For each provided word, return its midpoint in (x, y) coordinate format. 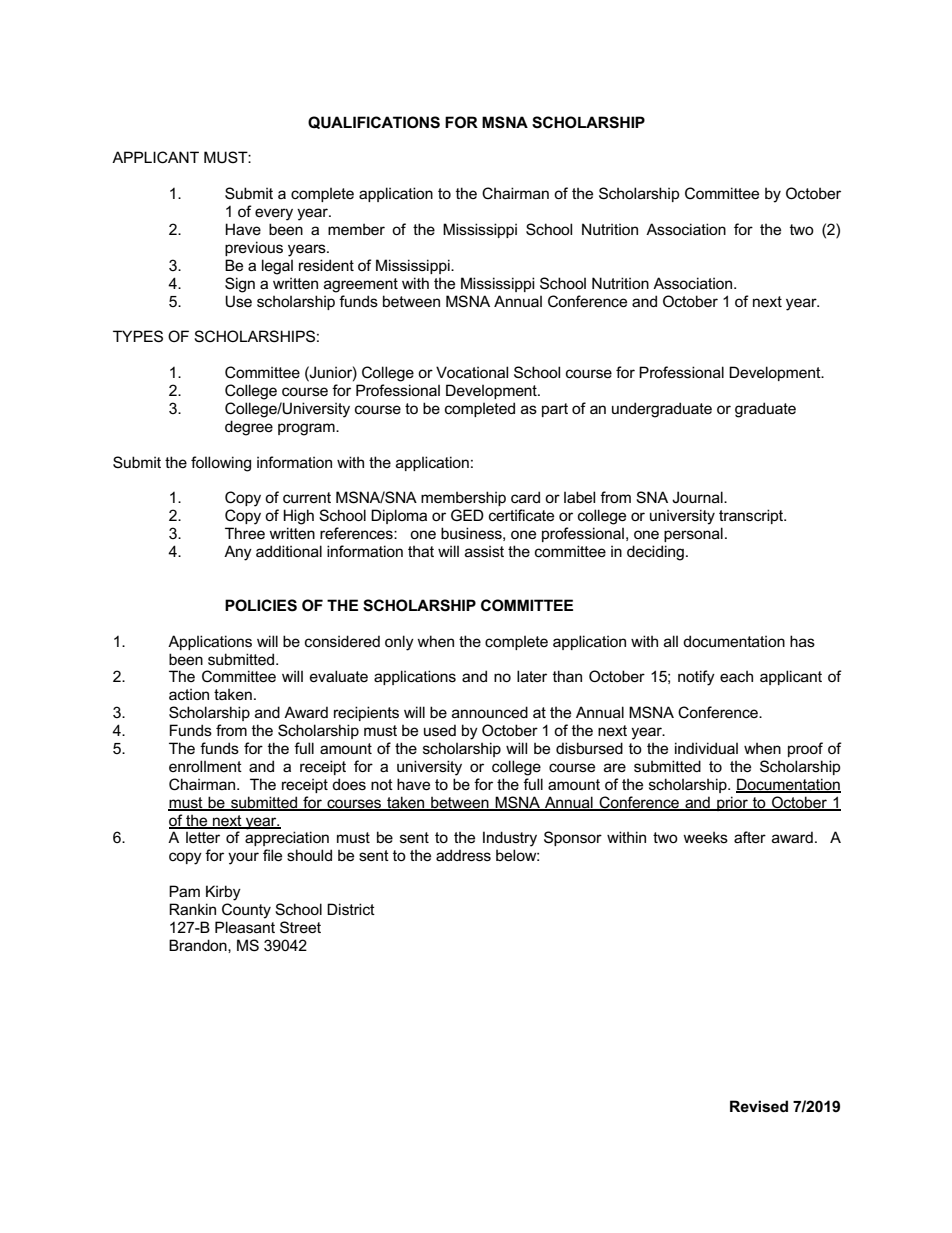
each (736, 676)
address (463, 855)
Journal (698, 497)
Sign (240, 285)
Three (245, 533)
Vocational (472, 372)
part (555, 410)
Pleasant (245, 927)
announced (490, 712)
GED (467, 515)
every (274, 214)
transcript (752, 516)
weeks (705, 837)
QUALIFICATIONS (374, 122)
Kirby (223, 893)
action (189, 694)
